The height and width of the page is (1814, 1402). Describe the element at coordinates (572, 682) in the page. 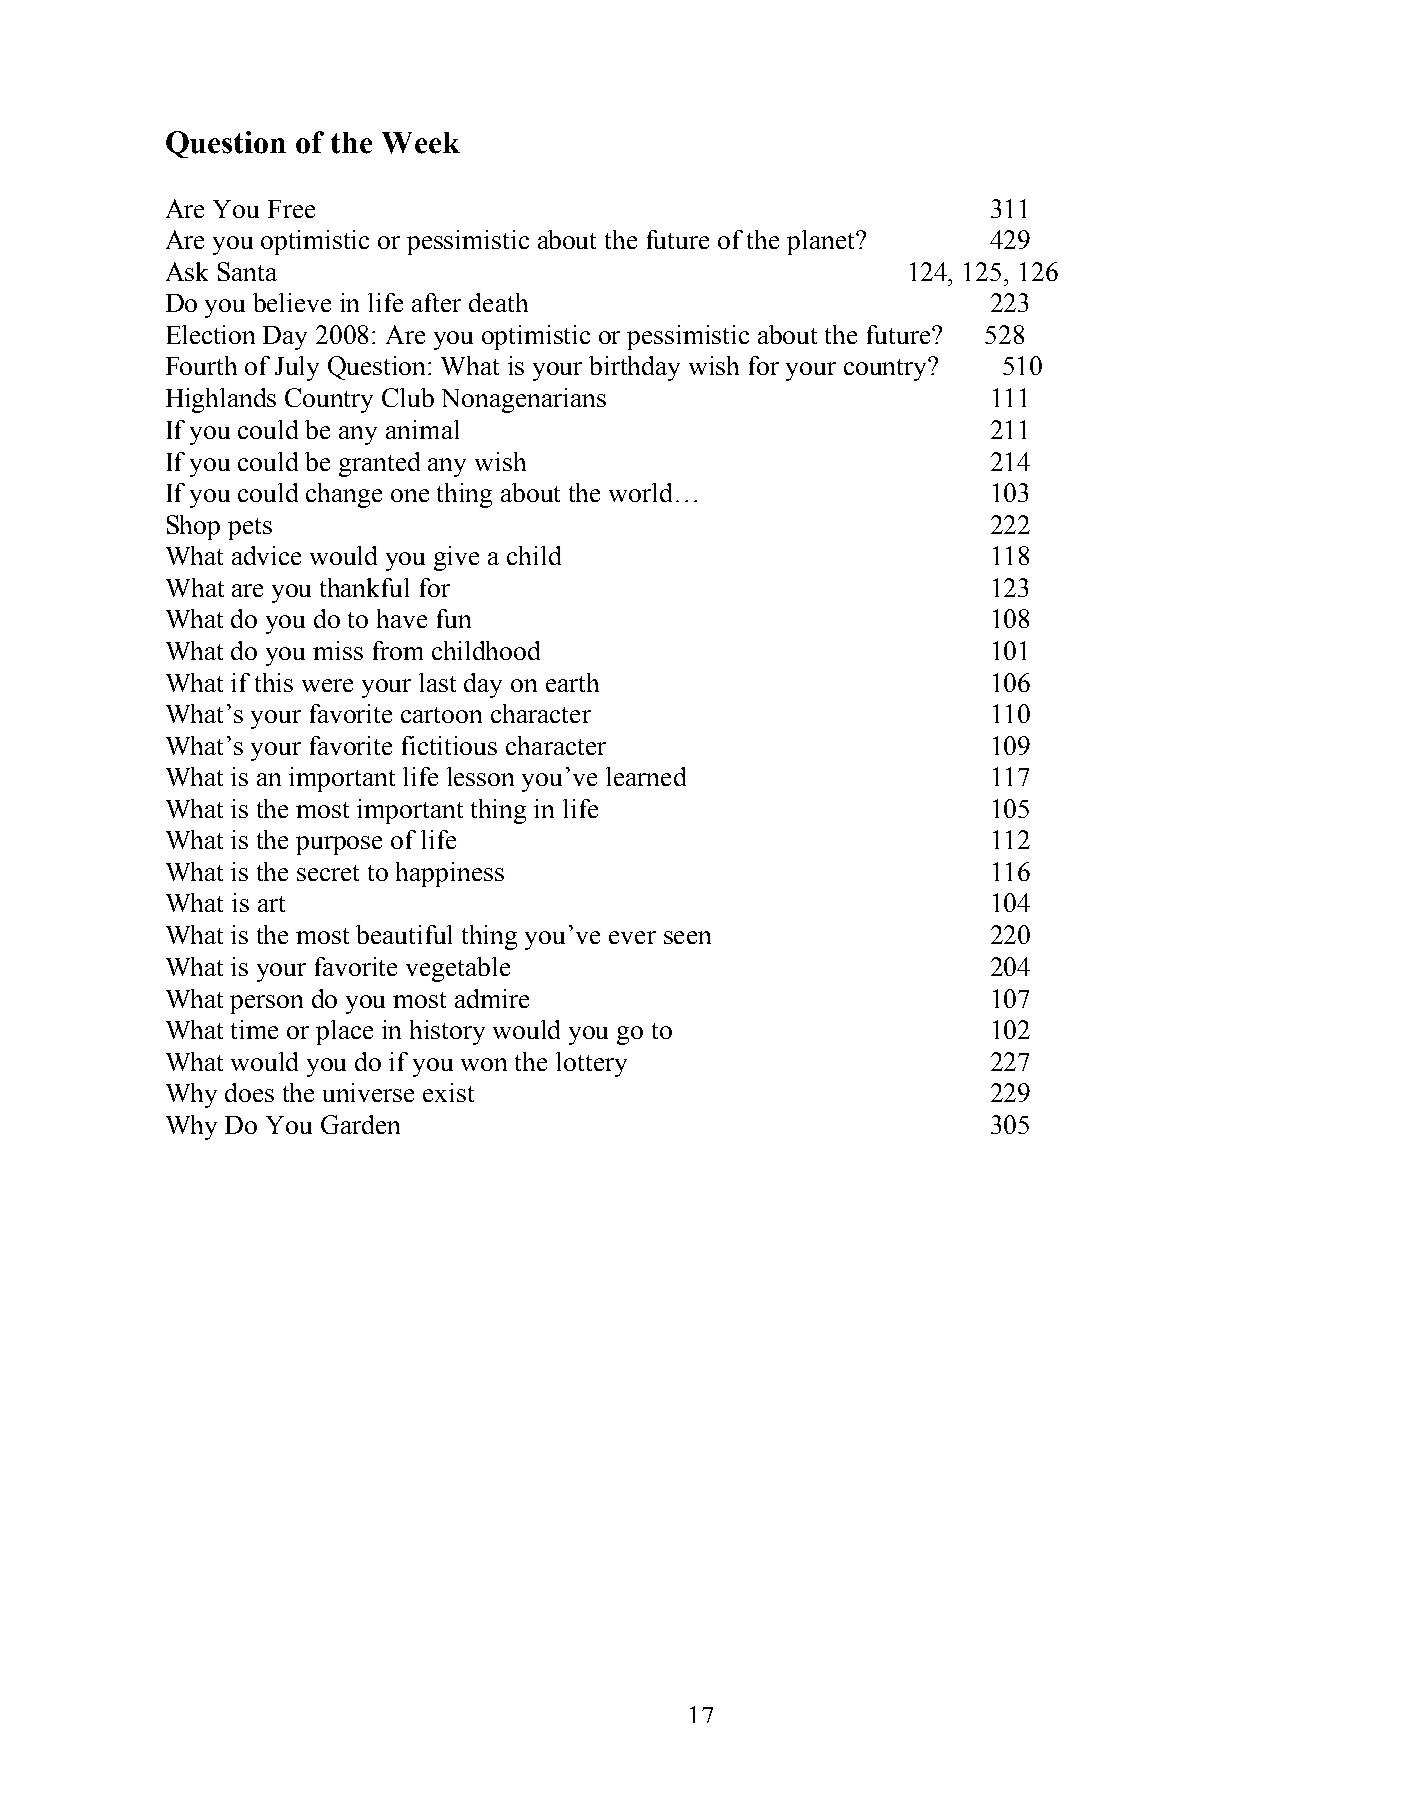

I see `earth` at that location.
